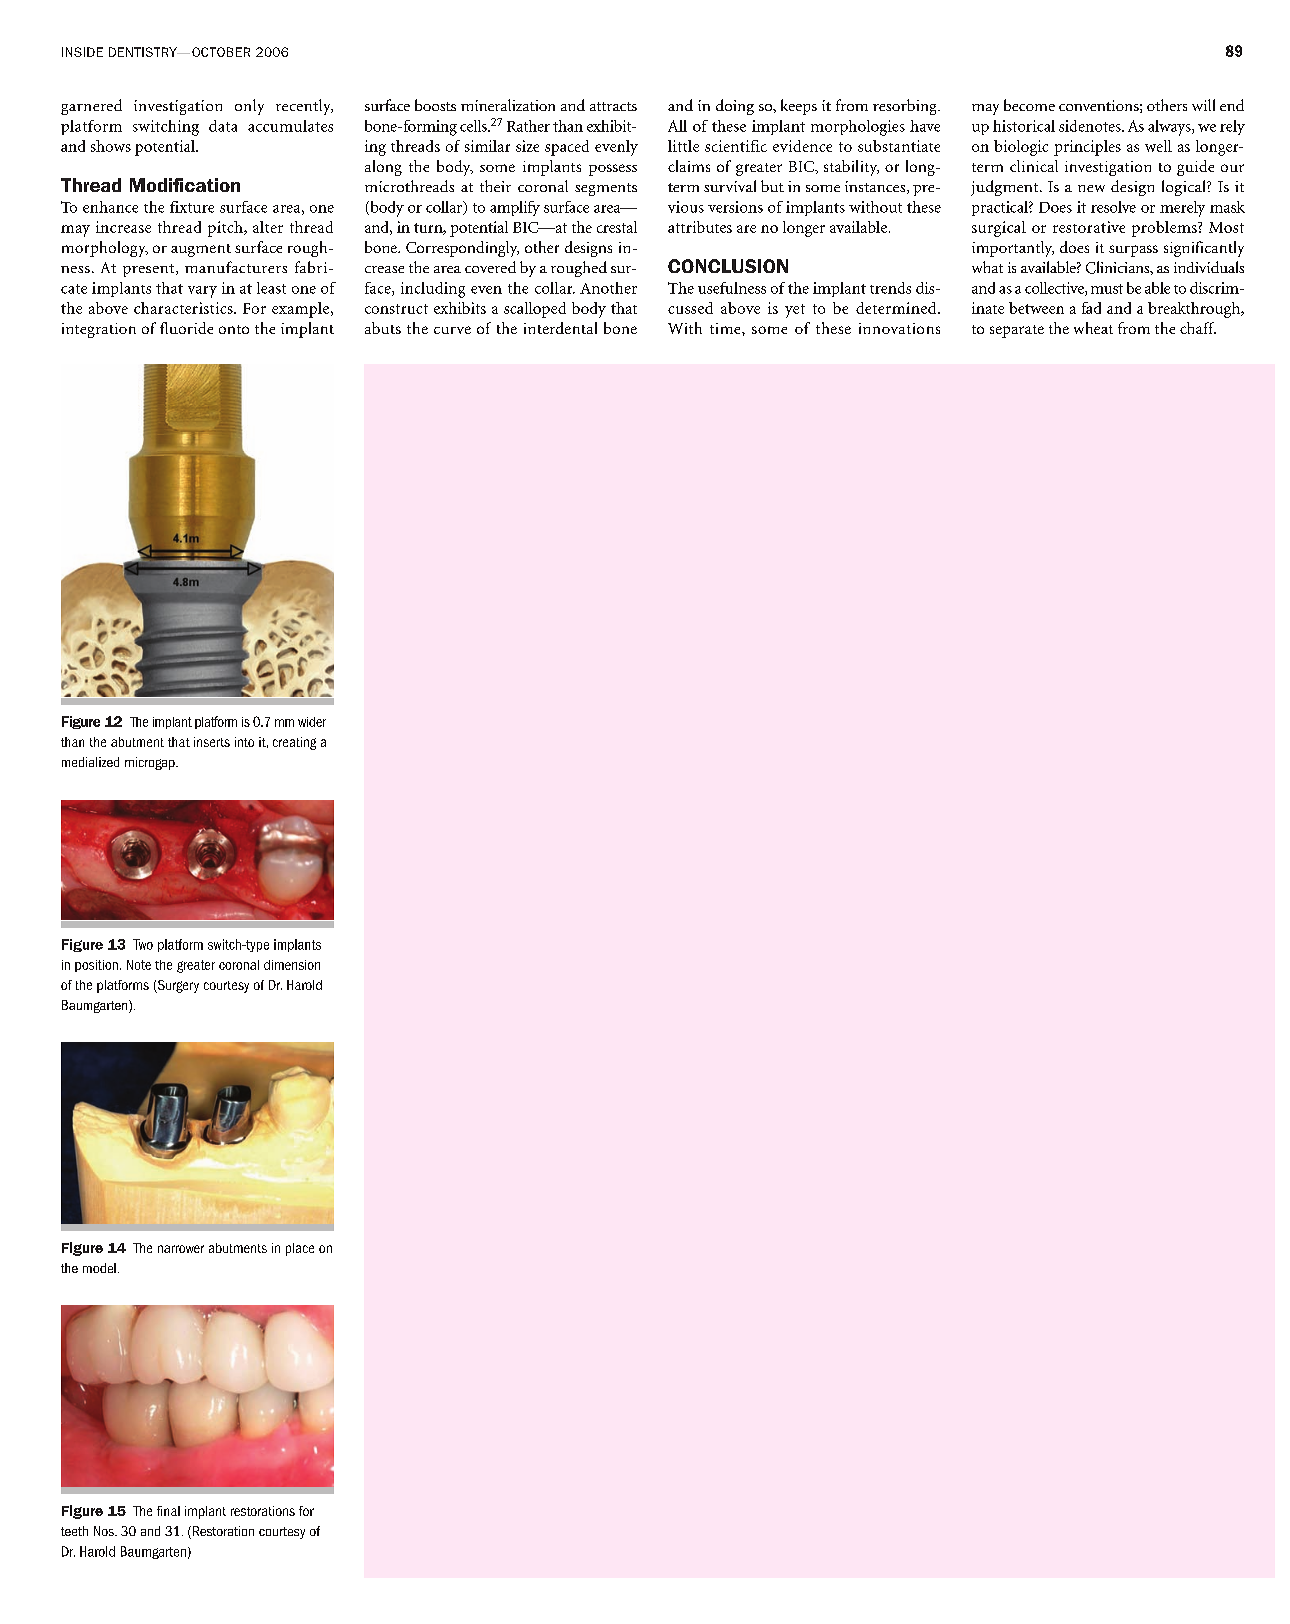 The width and height of the document is (1290, 1624). Describe the element at coordinates (1017, 331) in the document. I see `separate` at that location.
